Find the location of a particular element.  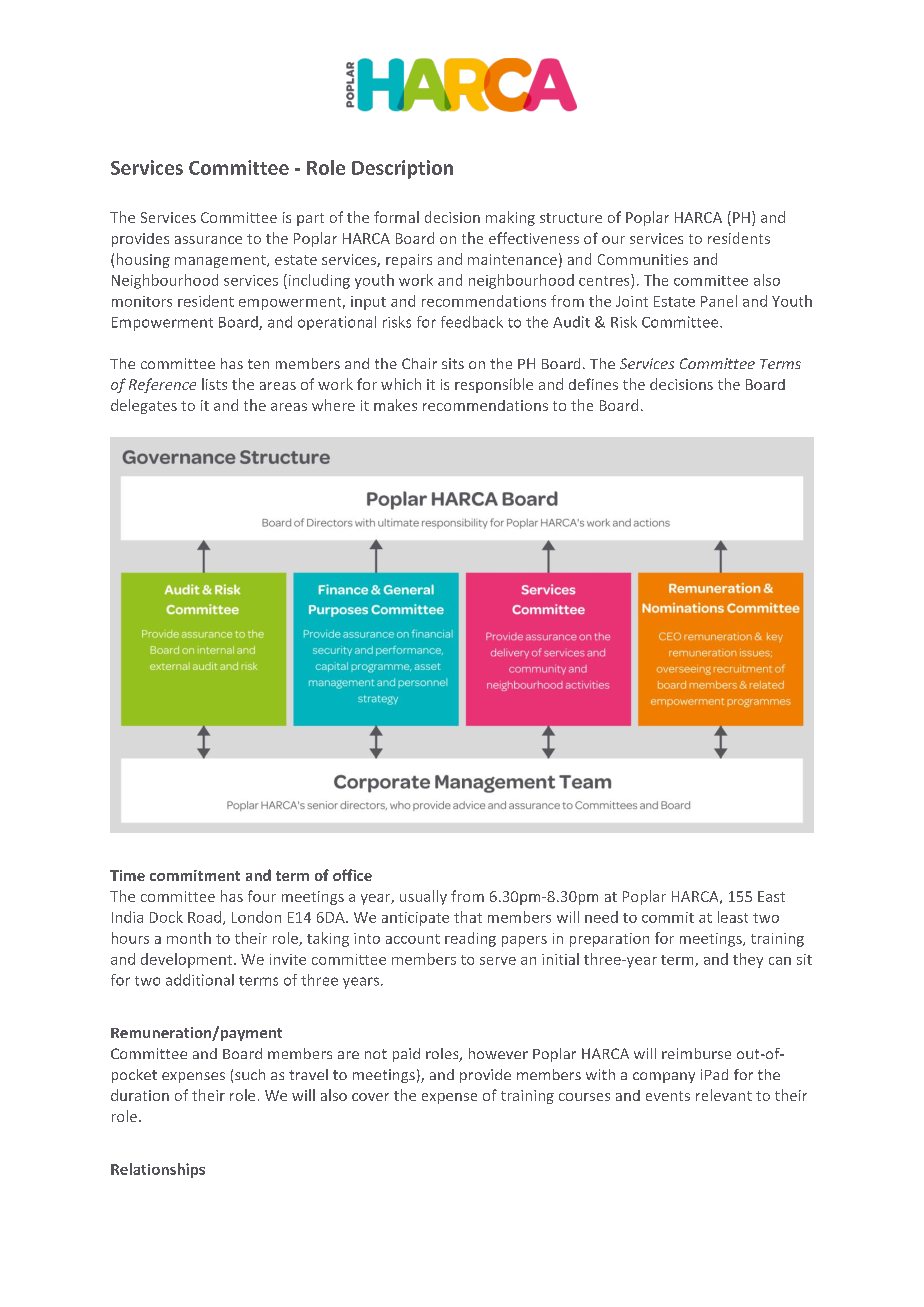

Communities is located at coordinates (643, 259).
